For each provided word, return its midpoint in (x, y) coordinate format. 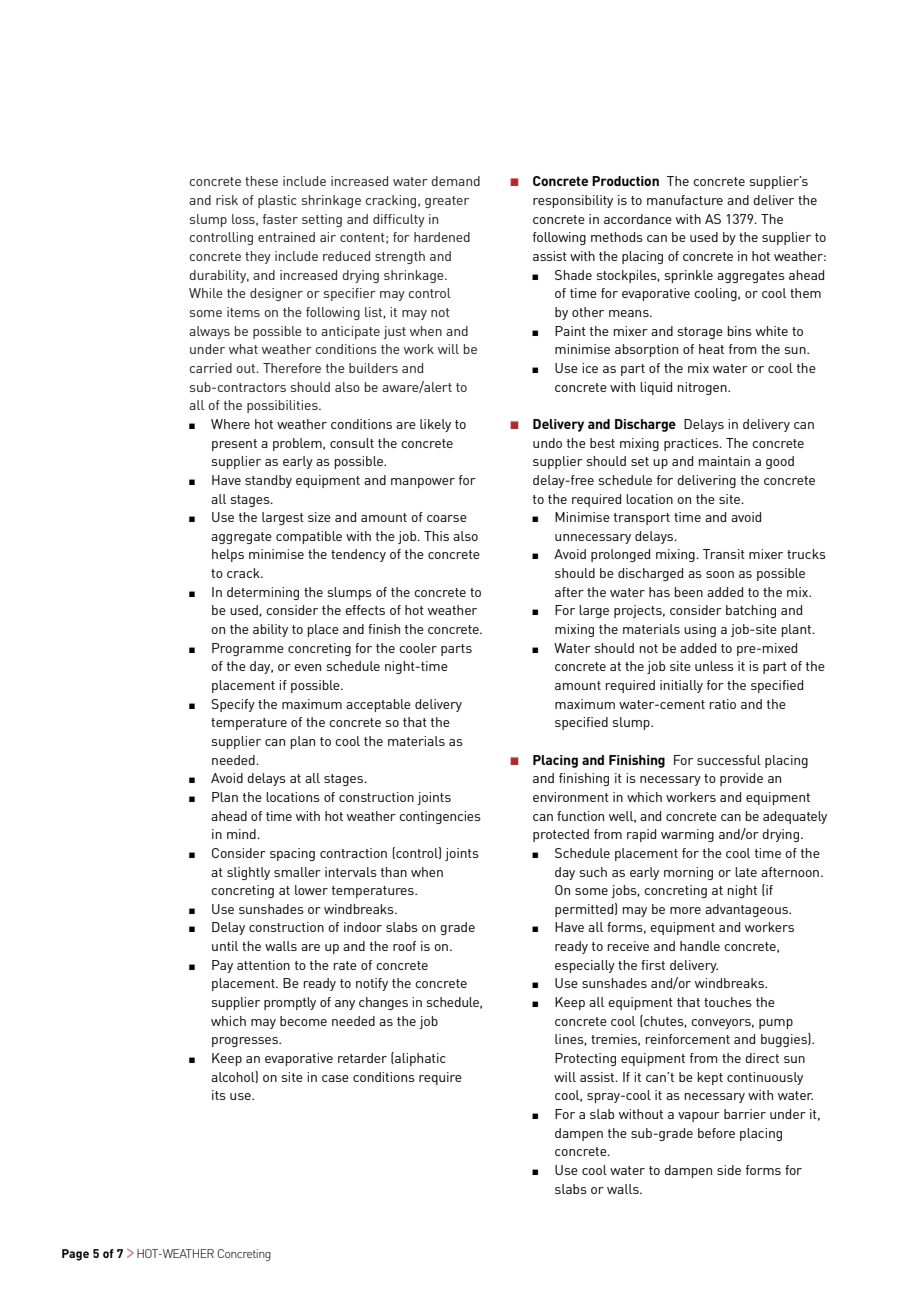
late (746, 872)
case (335, 1078)
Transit (724, 554)
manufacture (685, 200)
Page (75, 1255)
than (394, 872)
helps (228, 555)
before (716, 1133)
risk (227, 200)
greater (447, 202)
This (436, 536)
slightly (248, 873)
